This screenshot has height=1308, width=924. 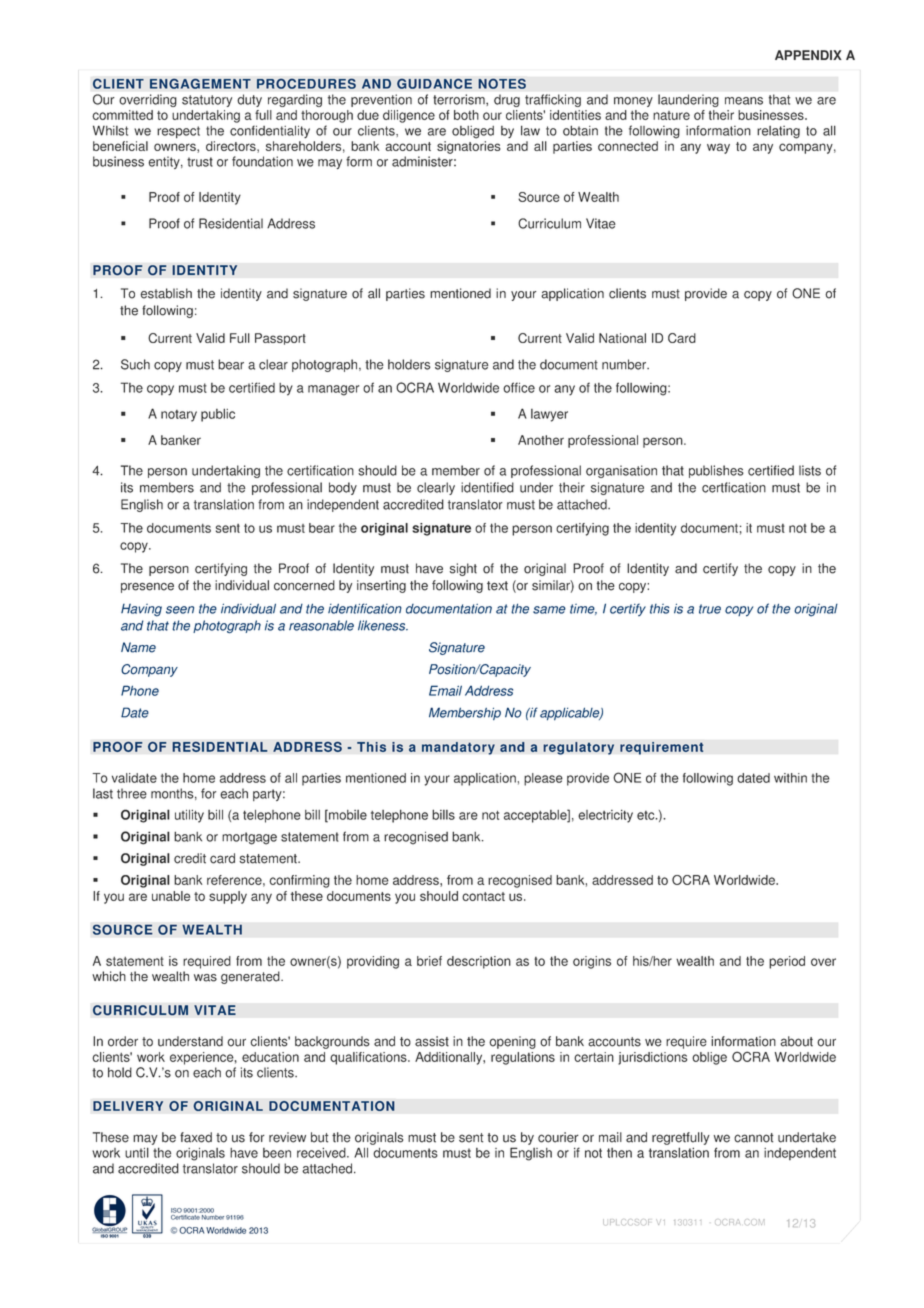 What do you see at coordinates (135, 364) in the screenshot?
I see `Such` at bounding box center [135, 364].
